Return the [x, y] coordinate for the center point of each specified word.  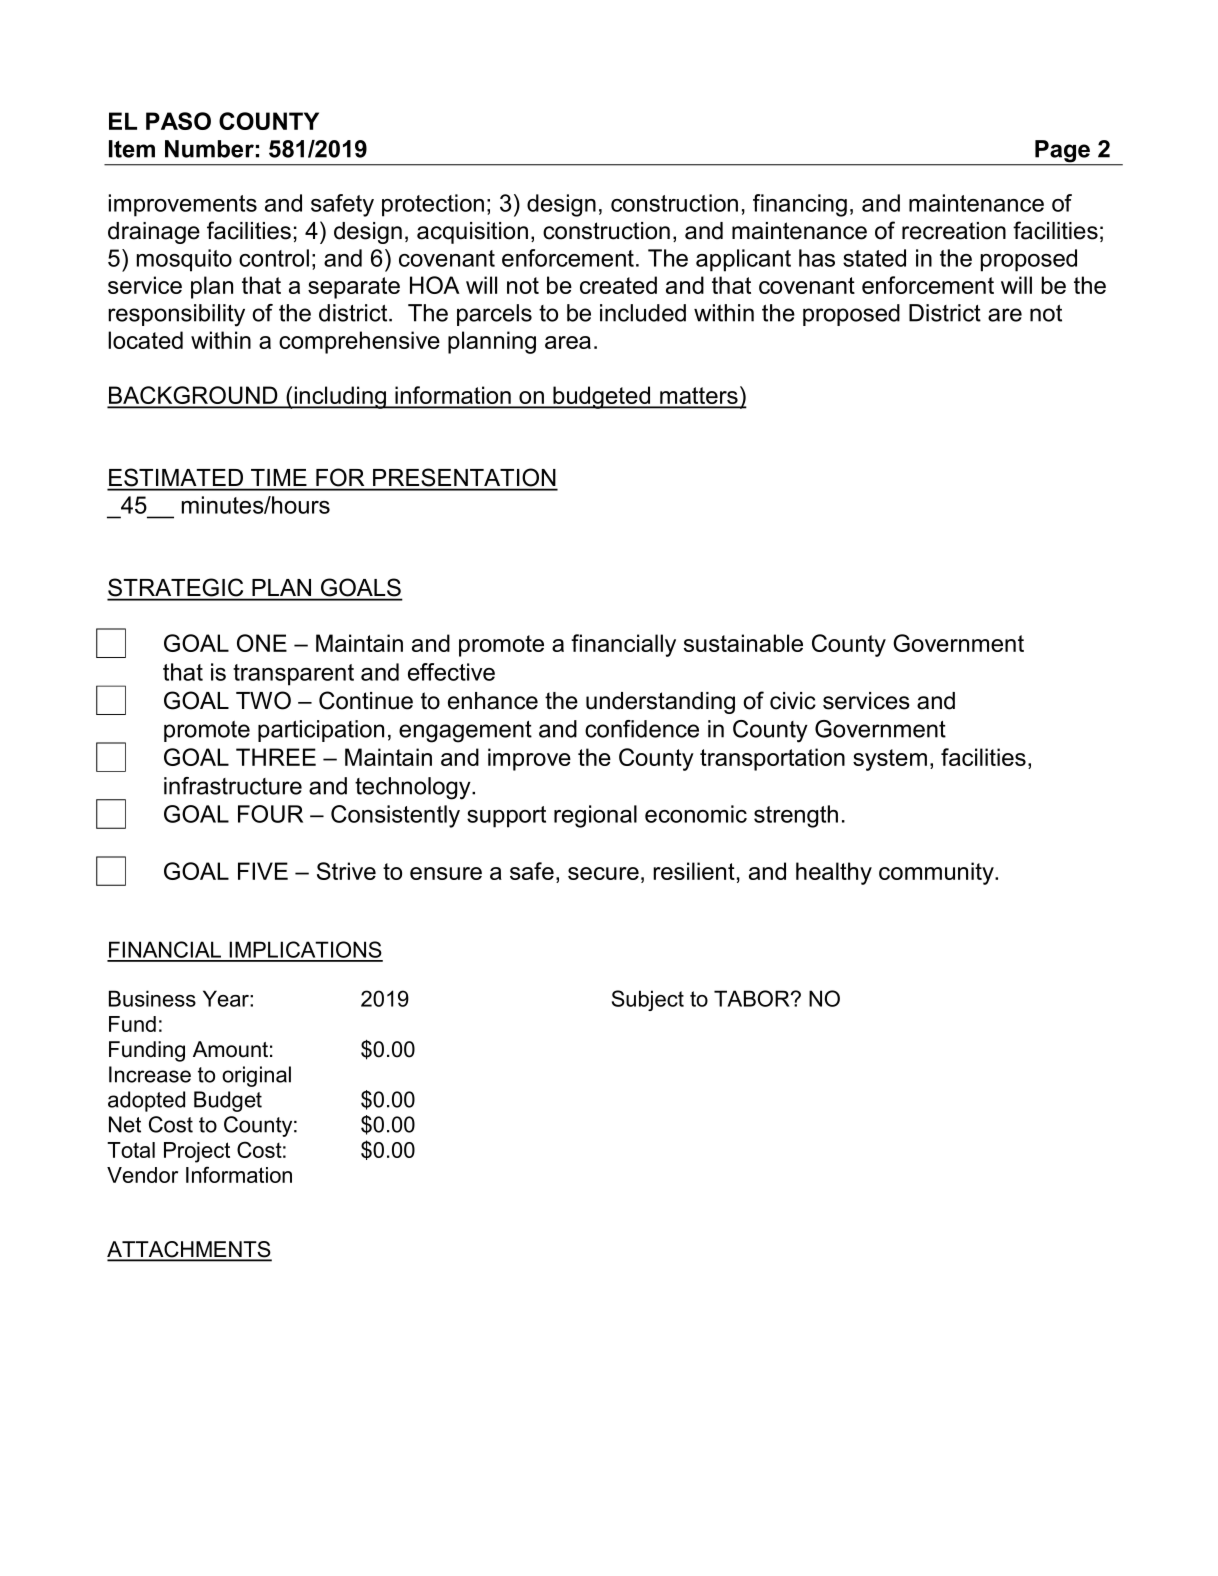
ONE [262, 643]
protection [433, 205]
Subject [648, 1000]
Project [197, 1152]
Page [1063, 152]
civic [793, 701]
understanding [660, 703]
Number [209, 149]
